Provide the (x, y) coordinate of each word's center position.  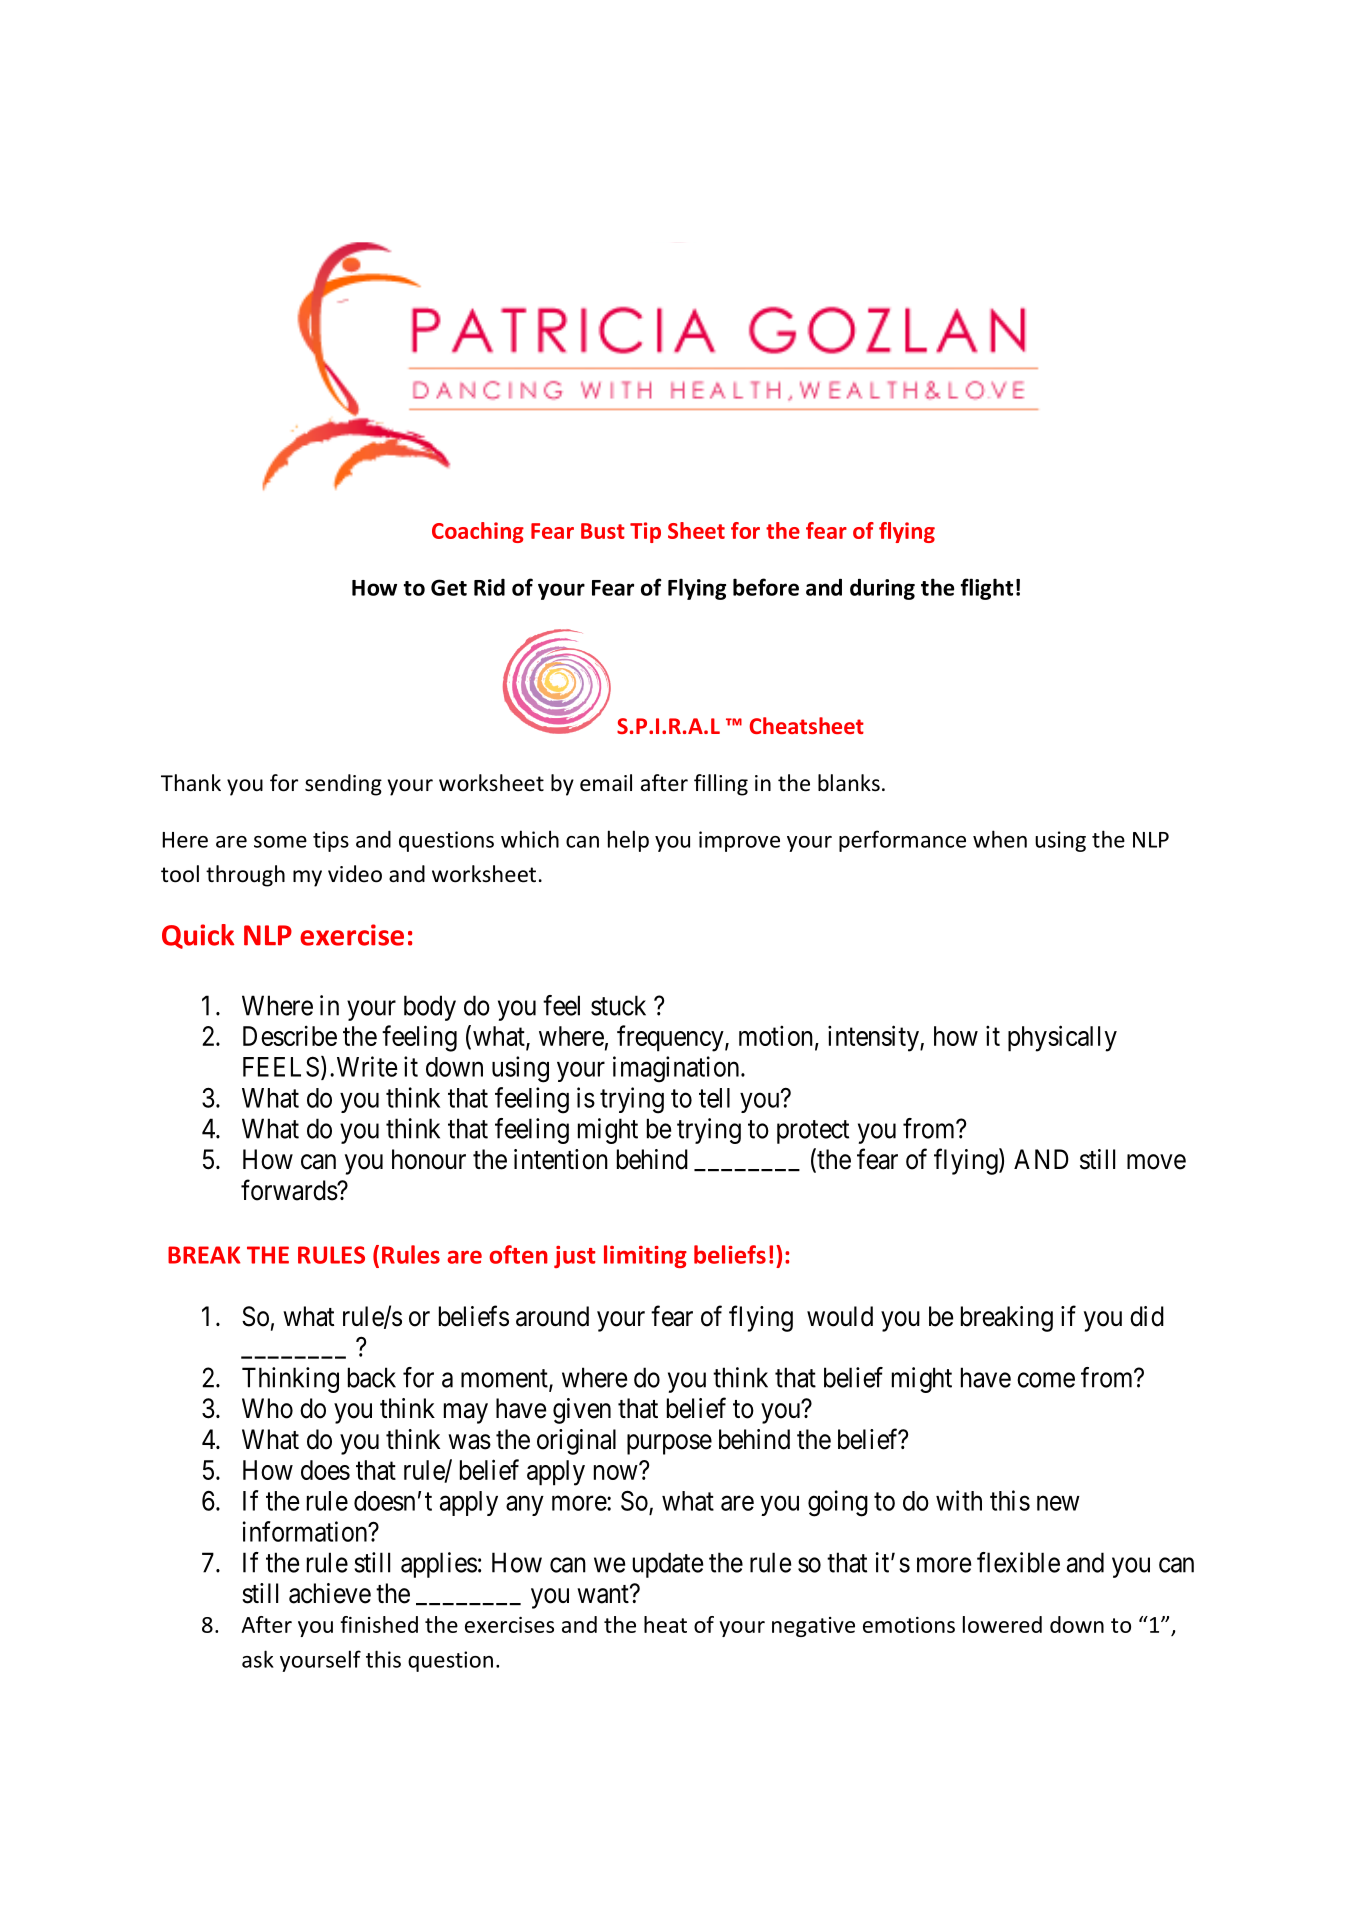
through (245, 876)
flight (987, 589)
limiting (645, 1256)
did (1147, 1316)
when (1000, 839)
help (628, 841)
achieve (330, 1593)
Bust (603, 531)
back (372, 1377)
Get (449, 587)
